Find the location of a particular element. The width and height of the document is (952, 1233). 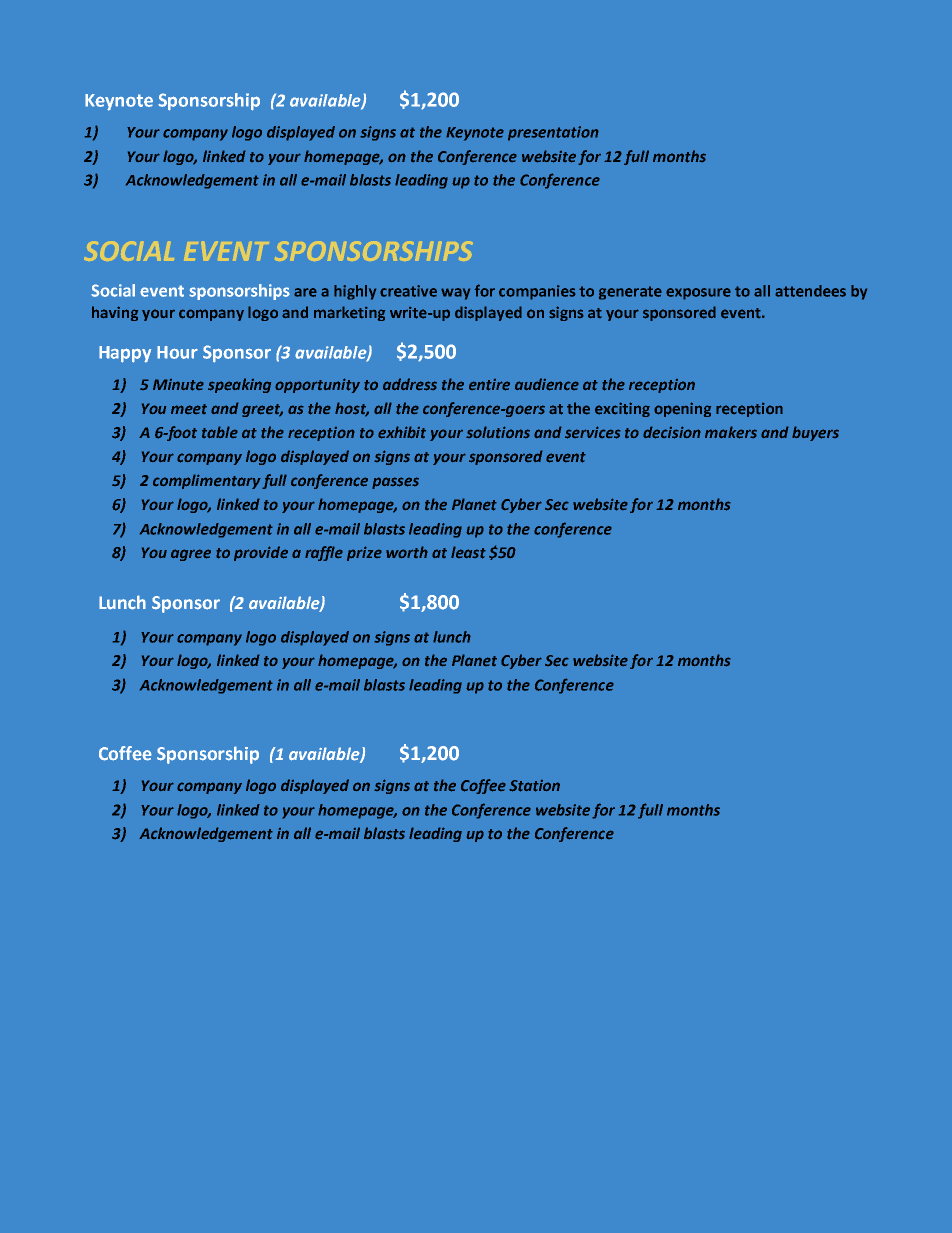

presentation is located at coordinates (553, 133).
